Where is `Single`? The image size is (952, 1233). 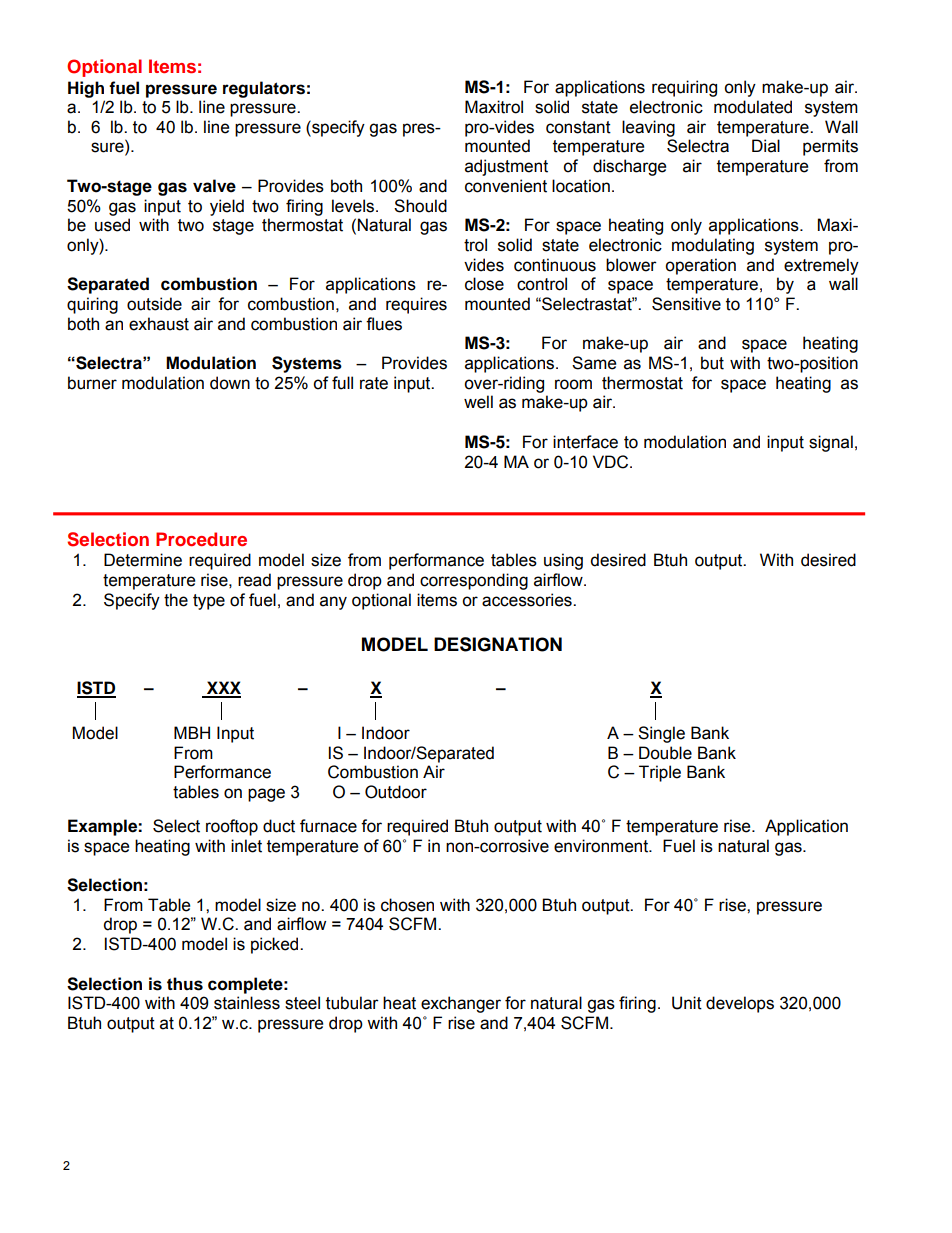 Single is located at coordinates (661, 734).
